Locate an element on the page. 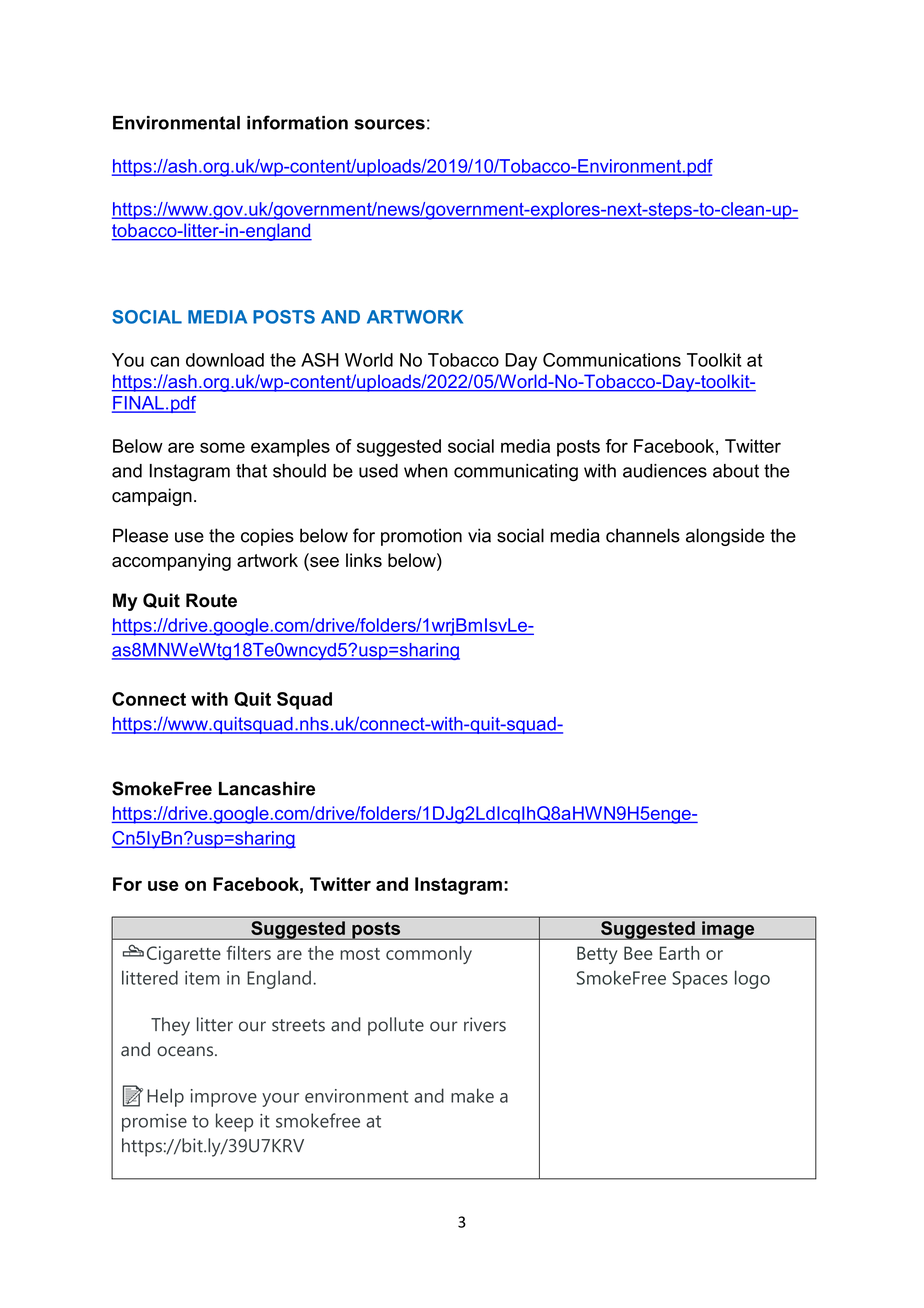  information is located at coordinates (297, 122).
